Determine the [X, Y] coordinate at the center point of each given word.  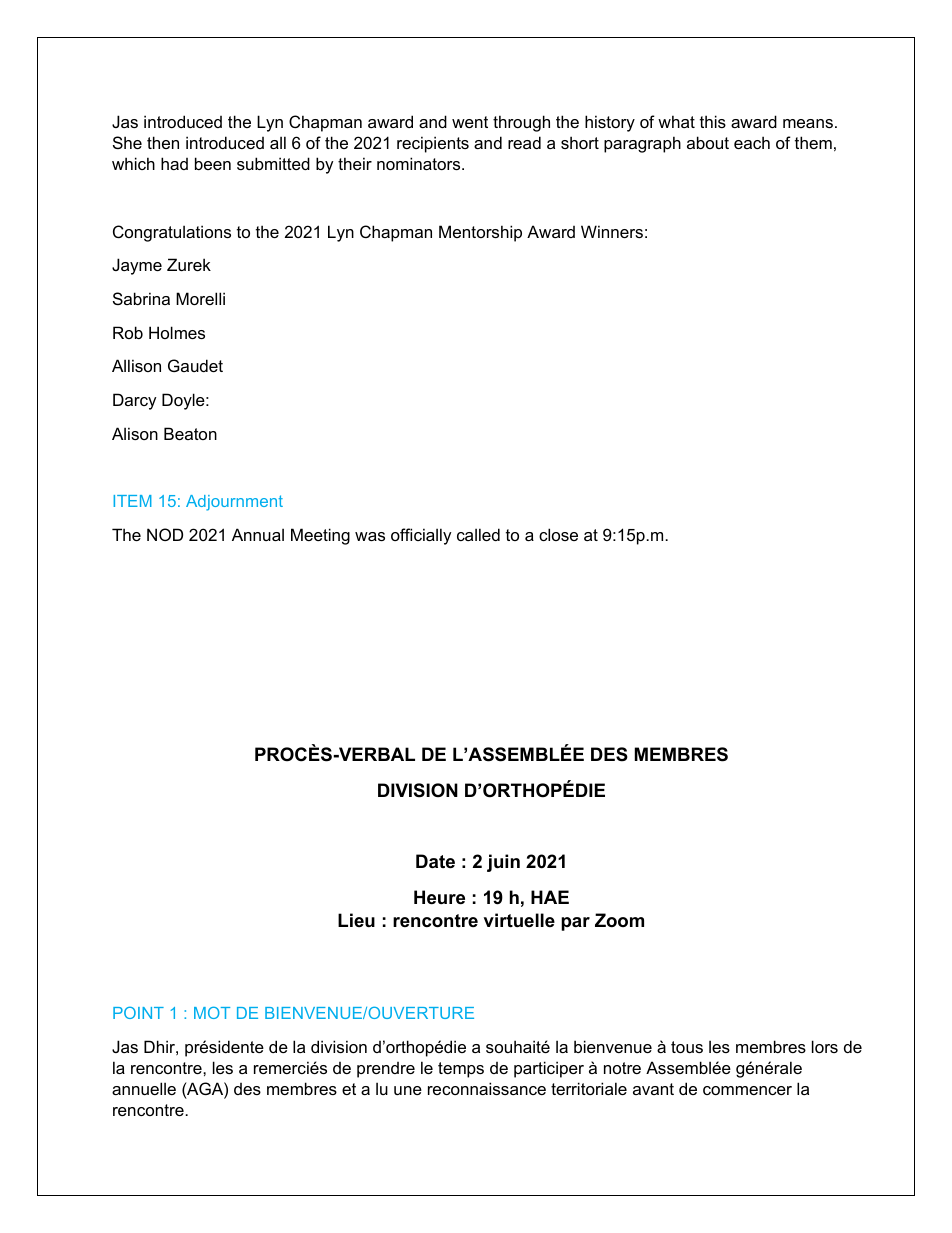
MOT [212, 1012]
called [478, 534]
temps [461, 1070]
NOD [165, 534]
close [558, 534]
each [752, 142]
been [213, 163]
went [470, 122]
